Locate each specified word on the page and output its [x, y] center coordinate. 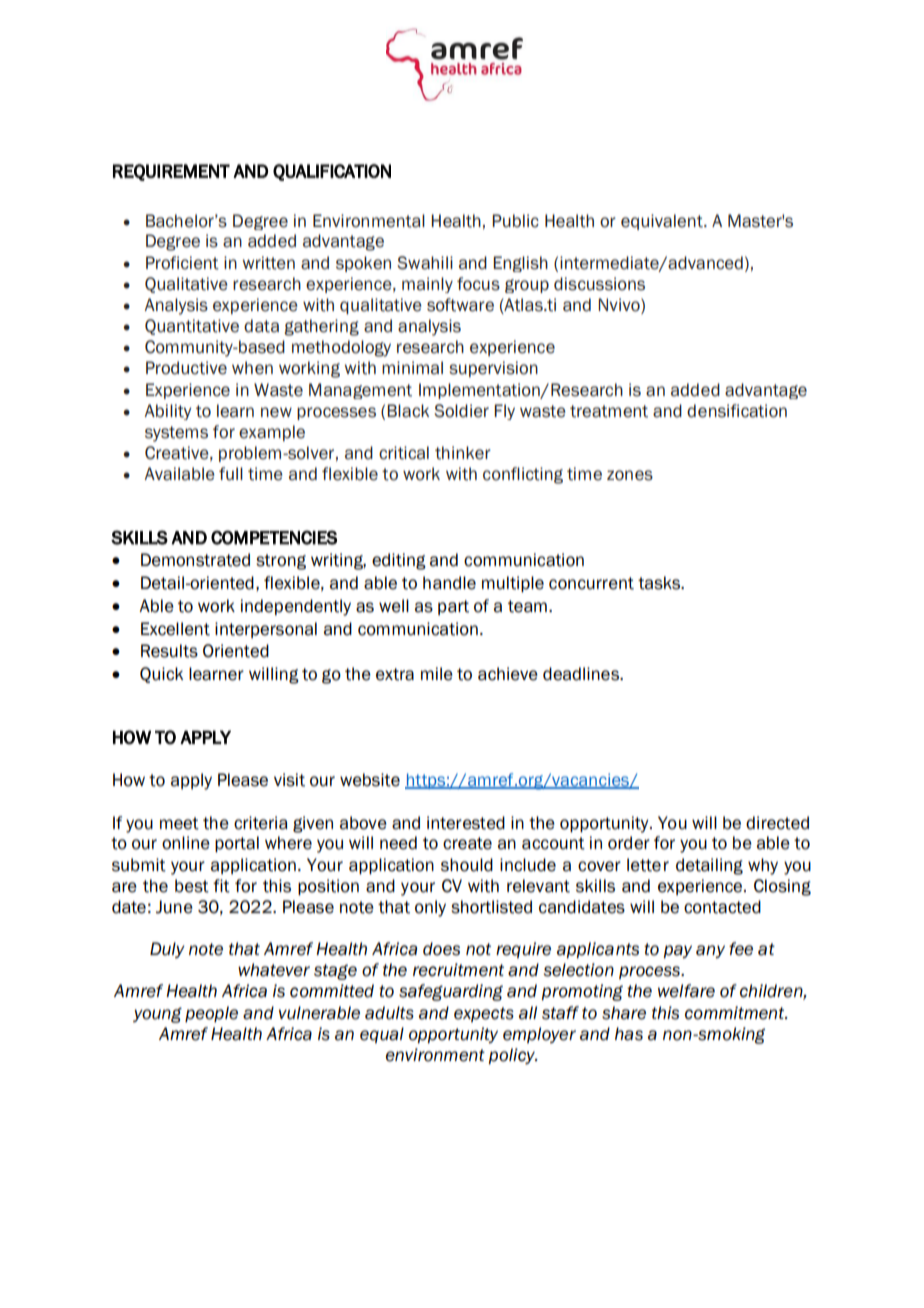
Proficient [182, 263]
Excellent [175, 629]
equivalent [663, 222]
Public [515, 221]
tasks [660, 583]
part [453, 607]
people [211, 1014]
